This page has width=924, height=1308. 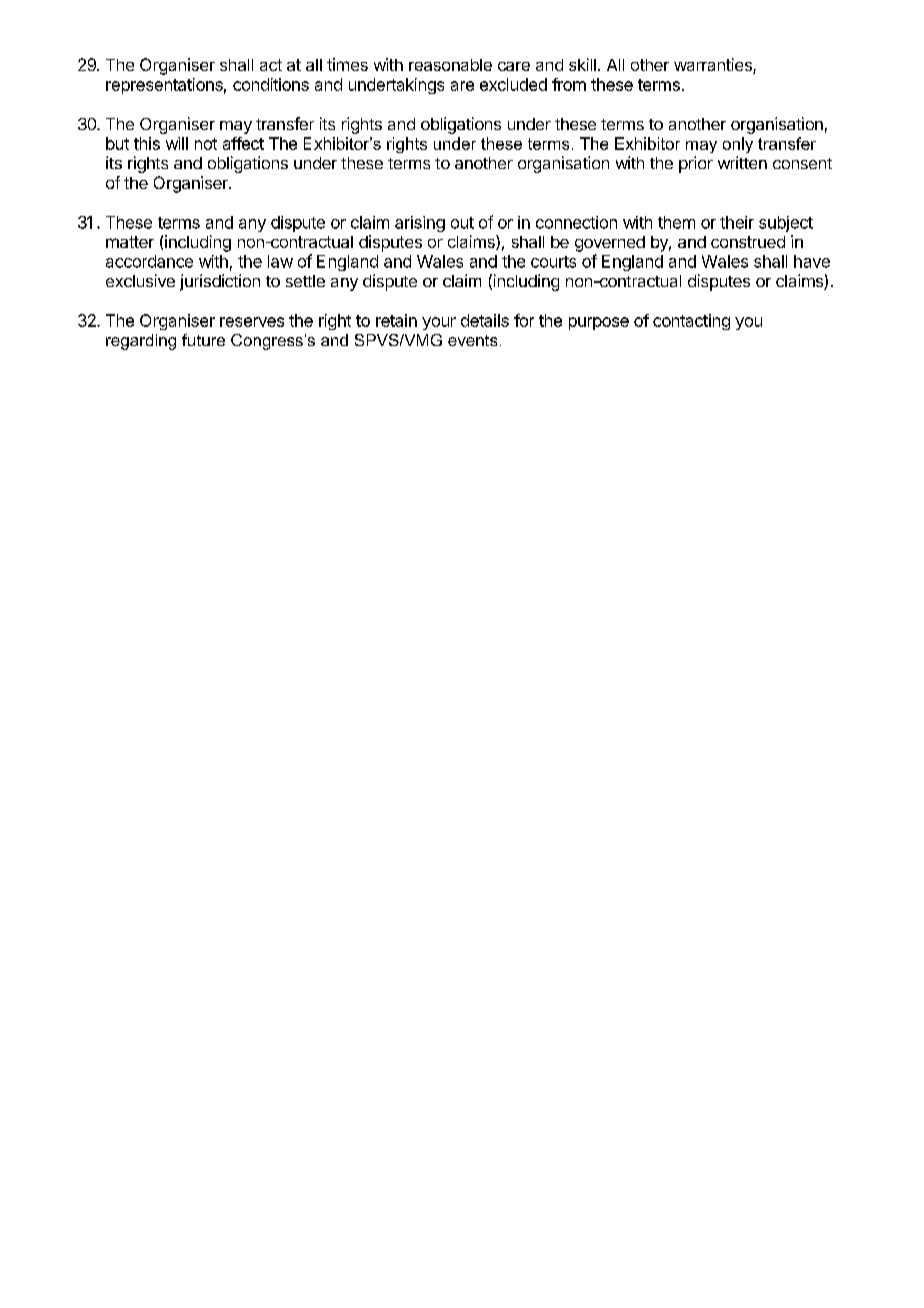 What do you see at coordinates (203, 340) in the page?
I see `future` at bounding box center [203, 340].
